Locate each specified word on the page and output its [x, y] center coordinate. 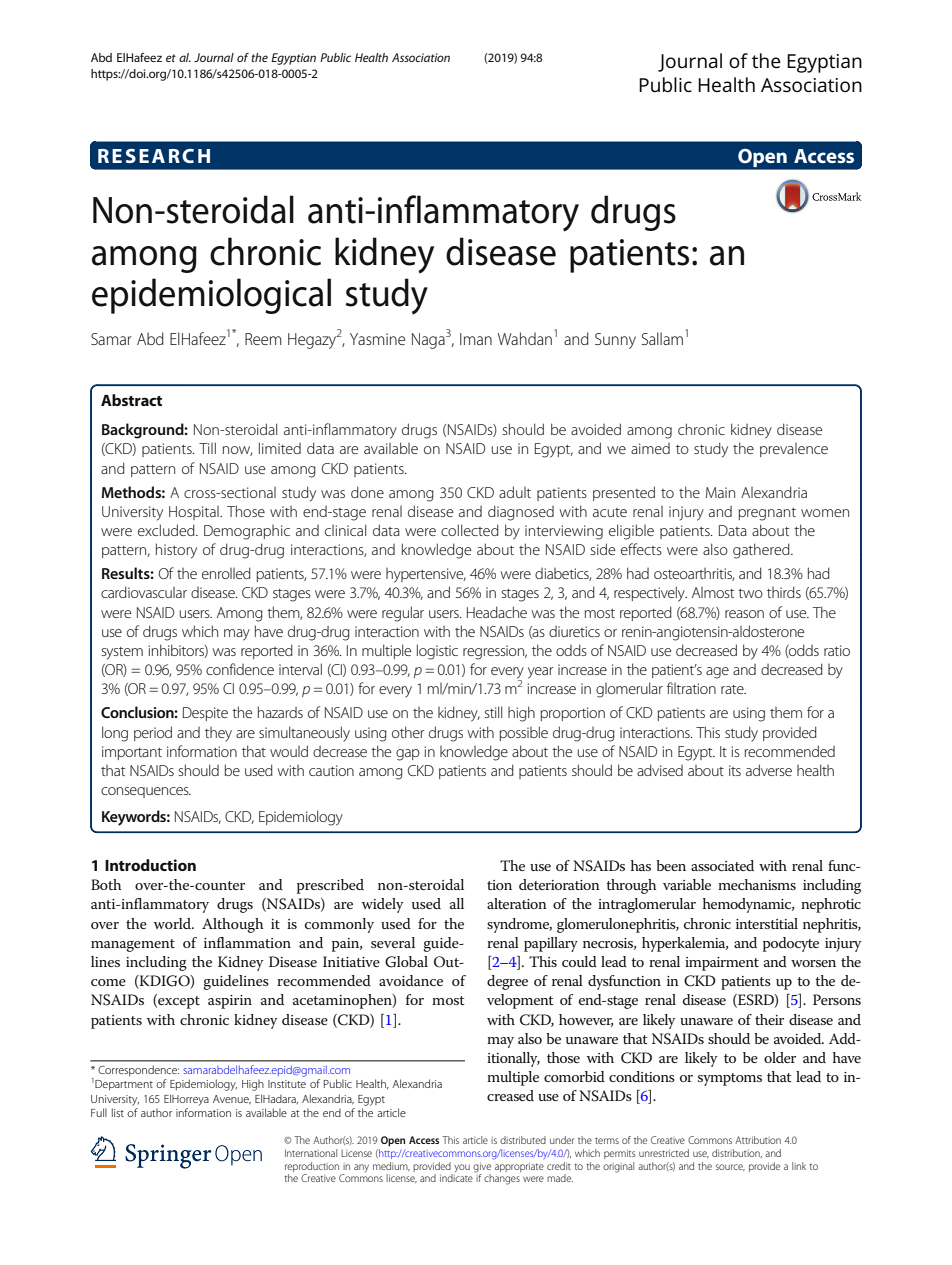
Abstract [131, 400]
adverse [769, 770]
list [118, 1112]
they [218, 734]
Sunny [615, 341]
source [730, 1167]
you [461, 1169]
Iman [476, 339]
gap [408, 755]
